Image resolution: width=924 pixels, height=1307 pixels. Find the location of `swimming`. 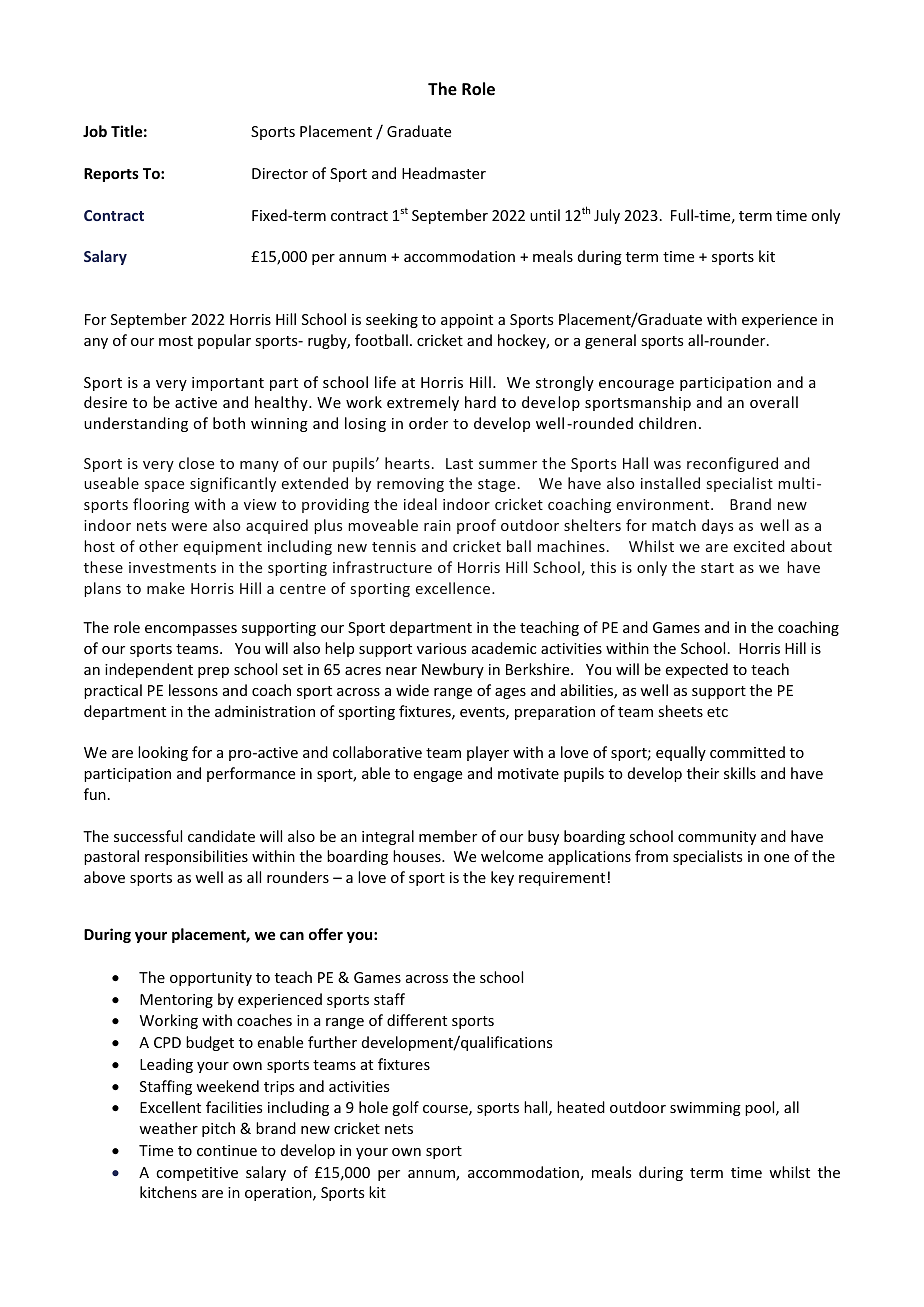

swimming is located at coordinates (705, 1109).
